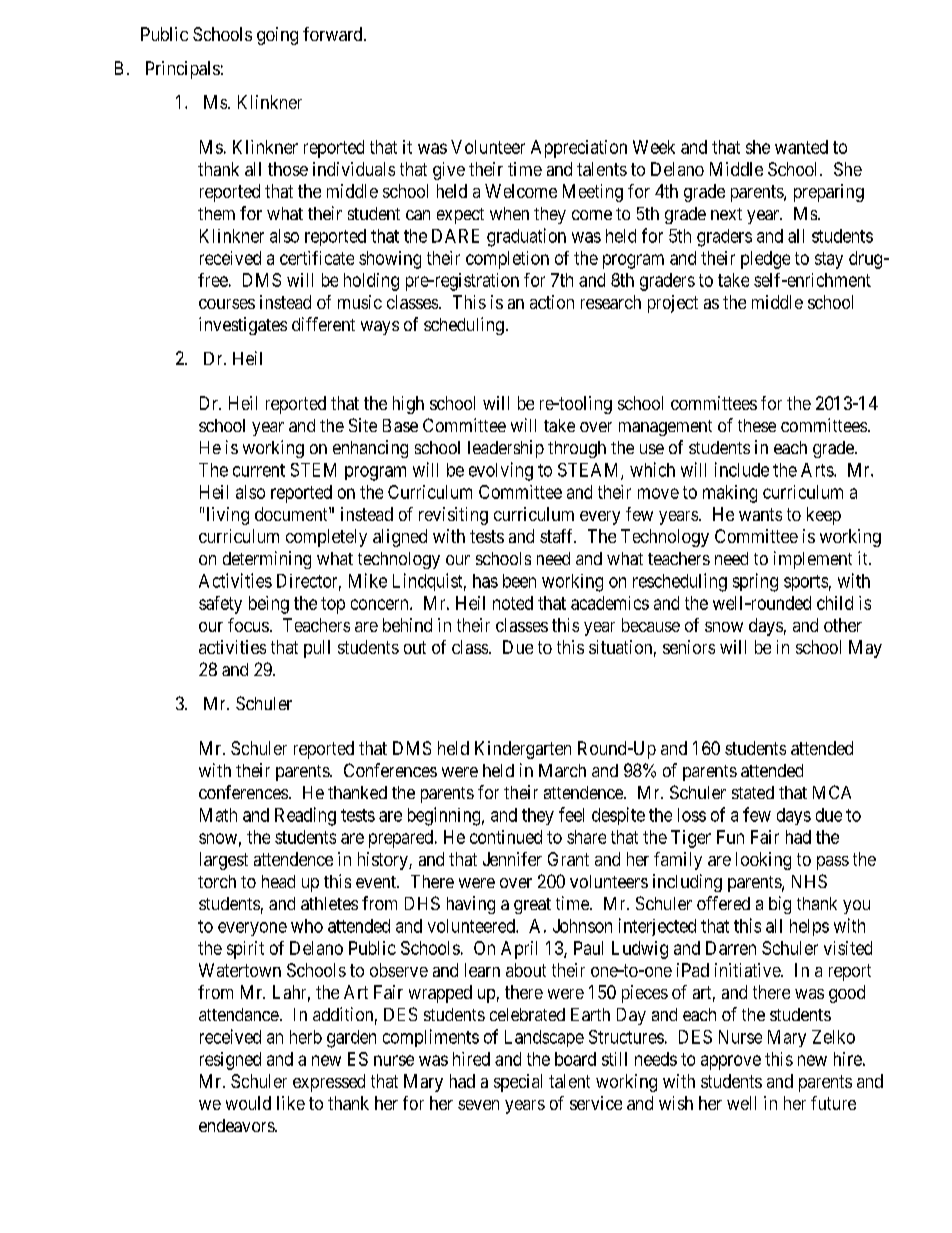 Image resolution: width=952 pixels, height=1233 pixels. I want to click on pledge, so click(765, 260).
